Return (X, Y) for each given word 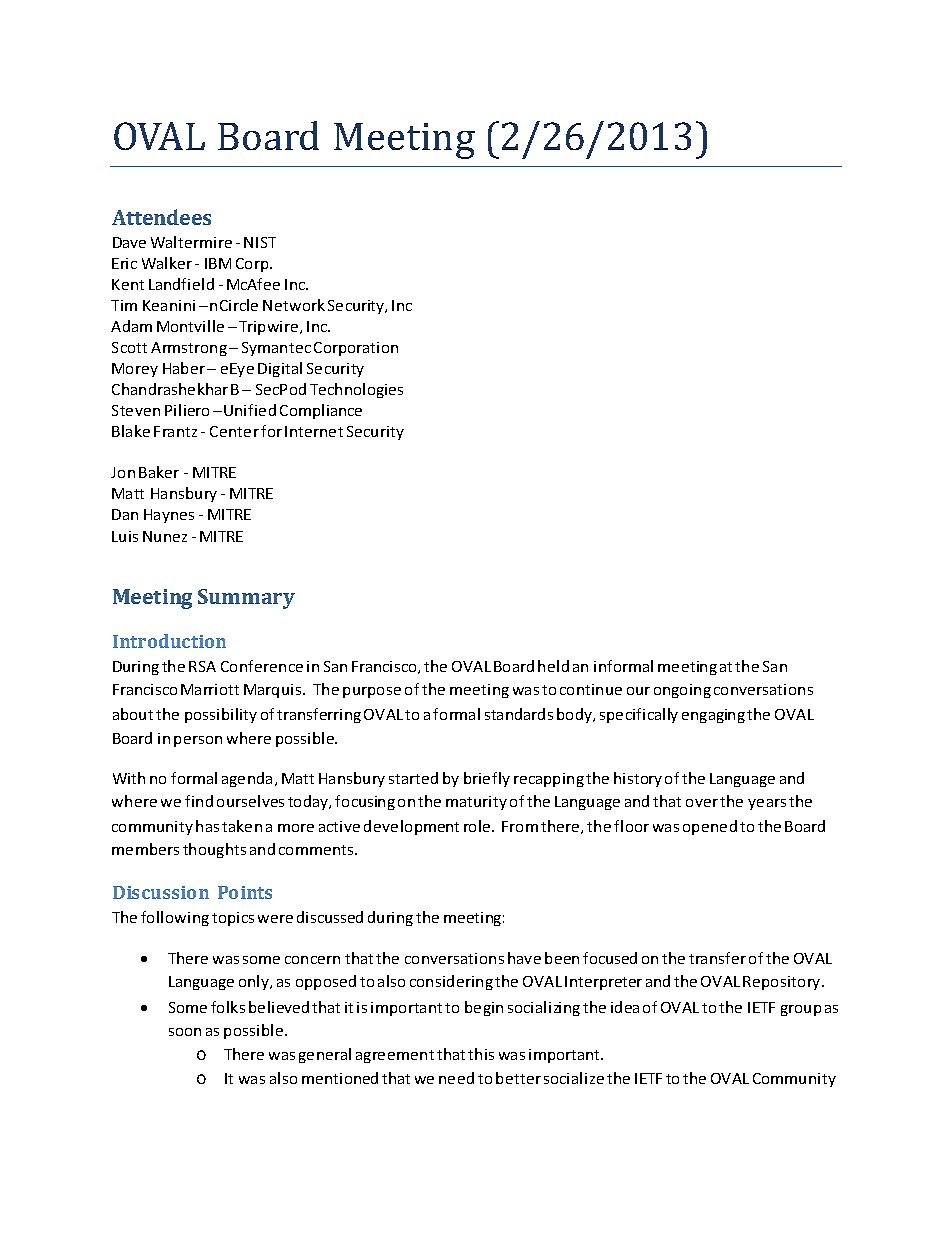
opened (710, 827)
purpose (372, 692)
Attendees (161, 217)
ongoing (682, 691)
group (801, 1010)
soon (185, 1032)
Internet (314, 431)
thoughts (214, 850)
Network (294, 305)
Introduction (169, 641)
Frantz (175, 431)
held (553, 666)
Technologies (356, 390)
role (478, 826)
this (481, 1054)
